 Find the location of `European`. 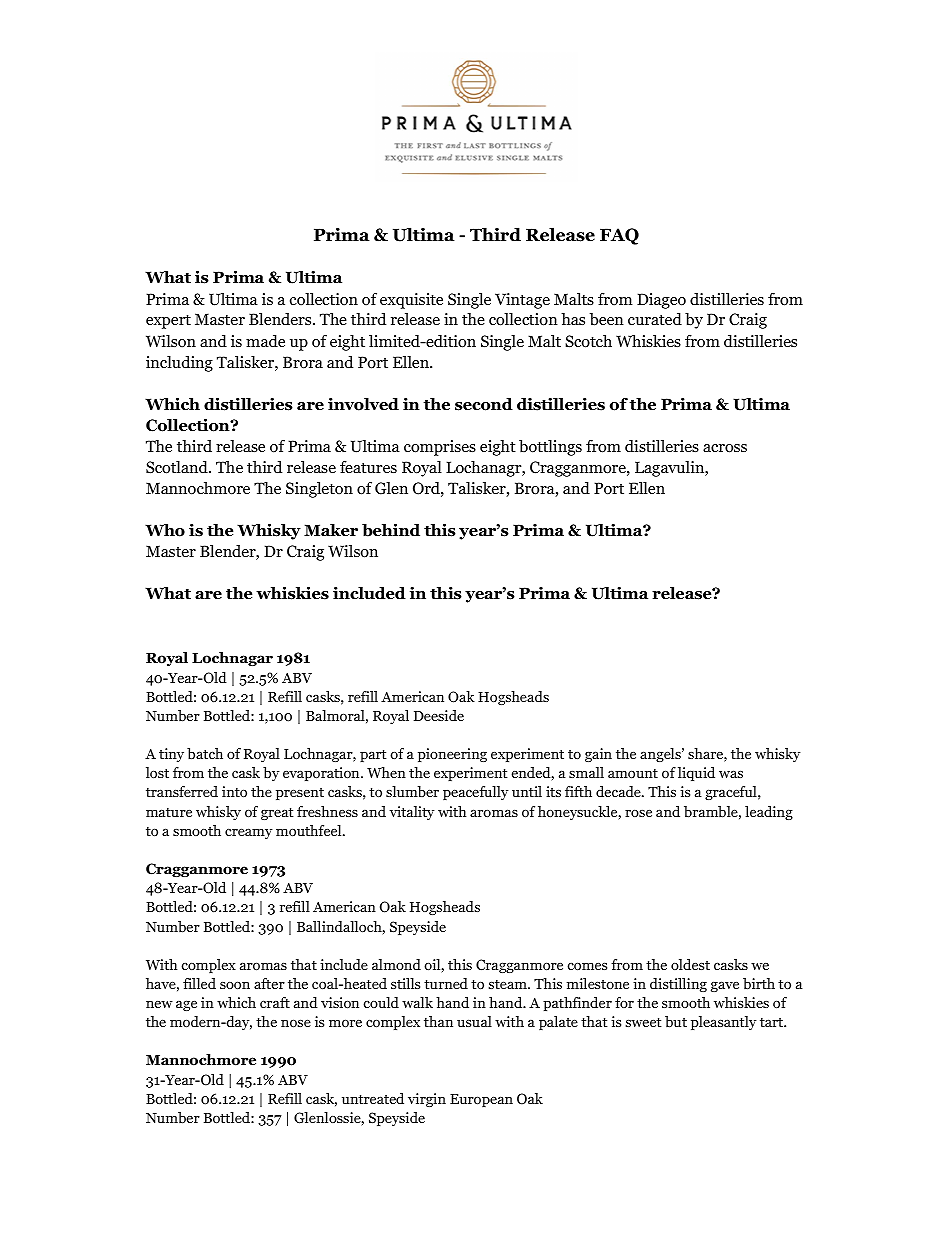

European is located at coordinates (481, 1100).
